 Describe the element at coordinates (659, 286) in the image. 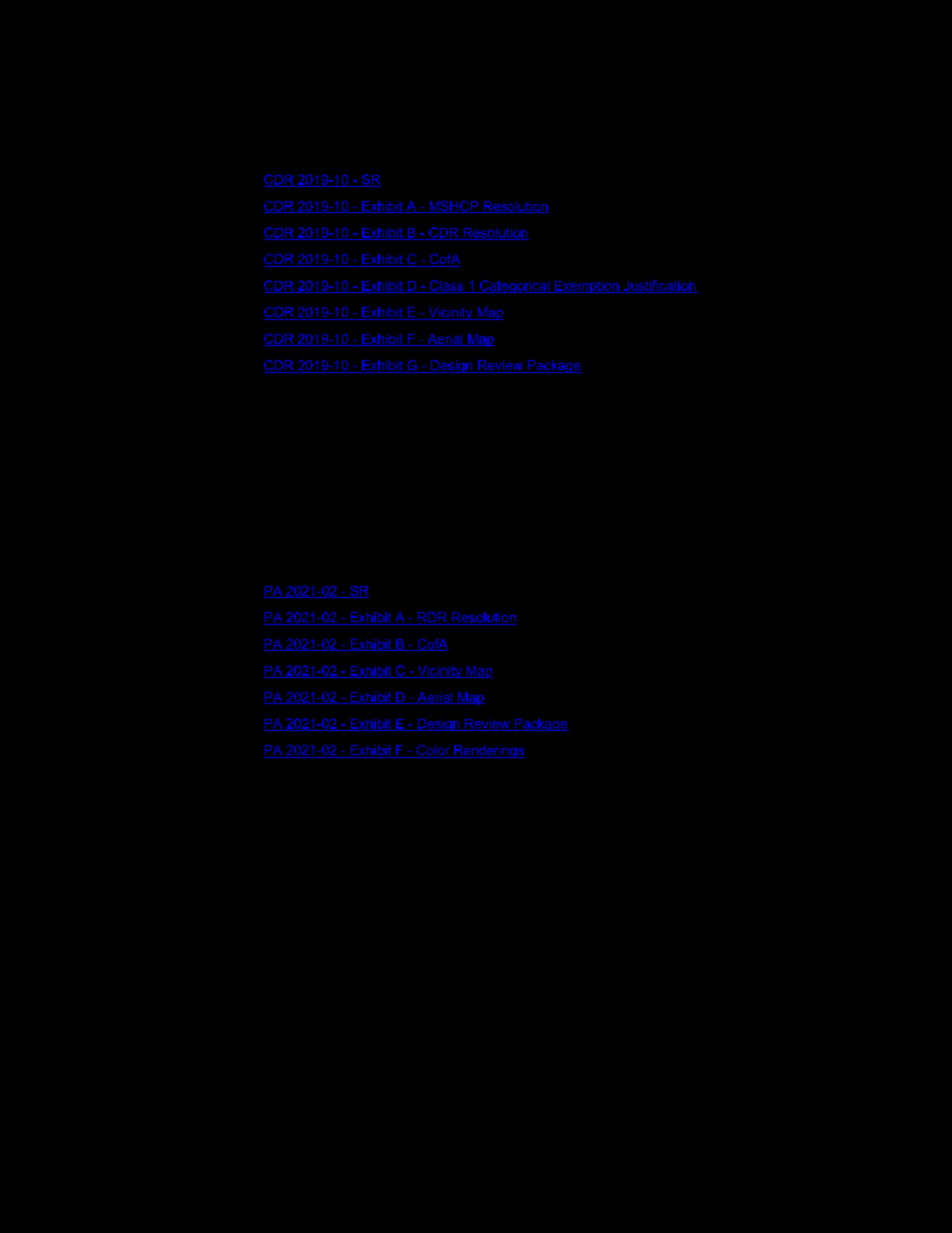

I see `Justification` at that location.
